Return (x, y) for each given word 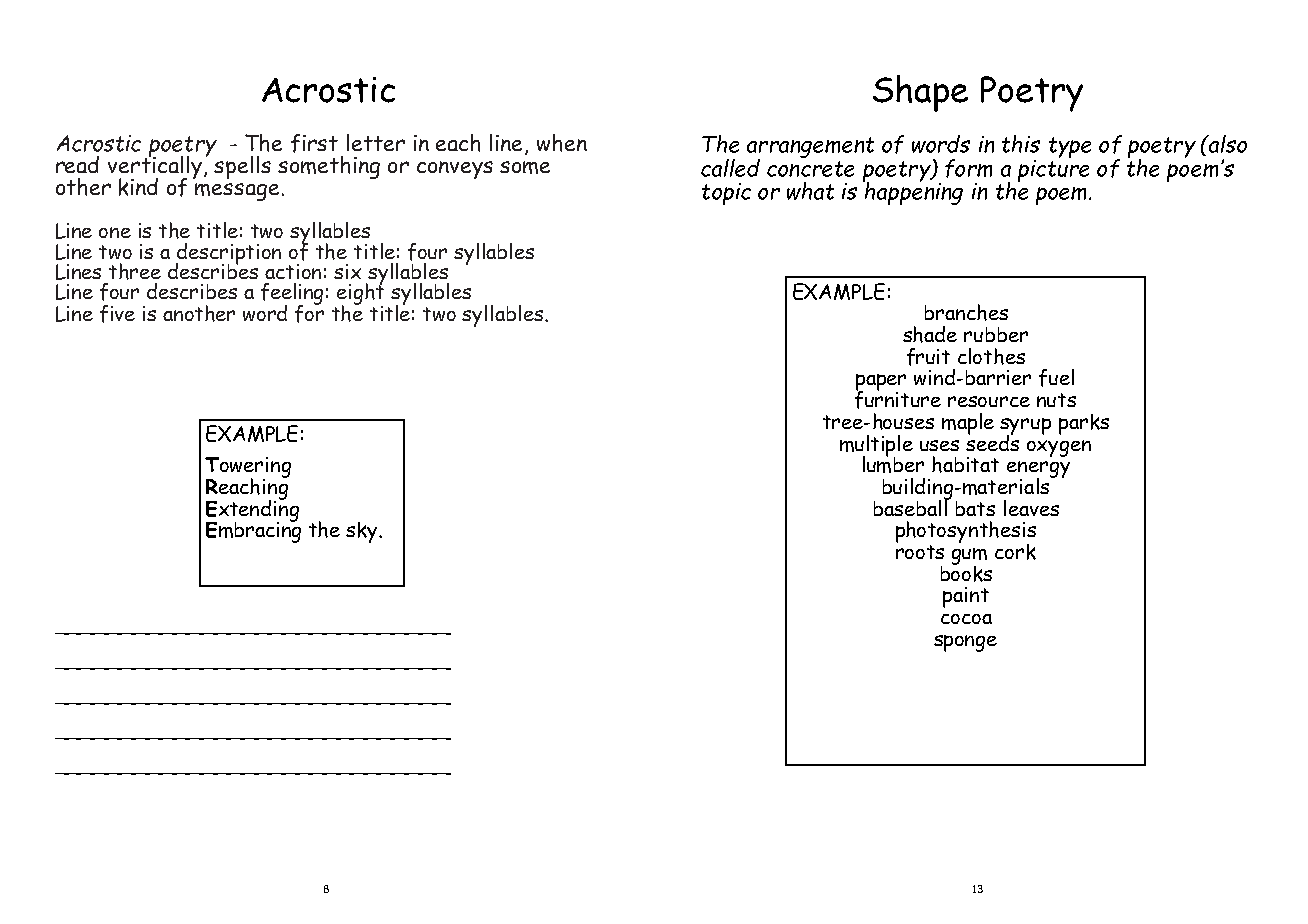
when (562, 143)
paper (881, 384)
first (314, 143)
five (117, 314)
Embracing (253, 531)
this (1021, 144)
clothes (991, 356)
